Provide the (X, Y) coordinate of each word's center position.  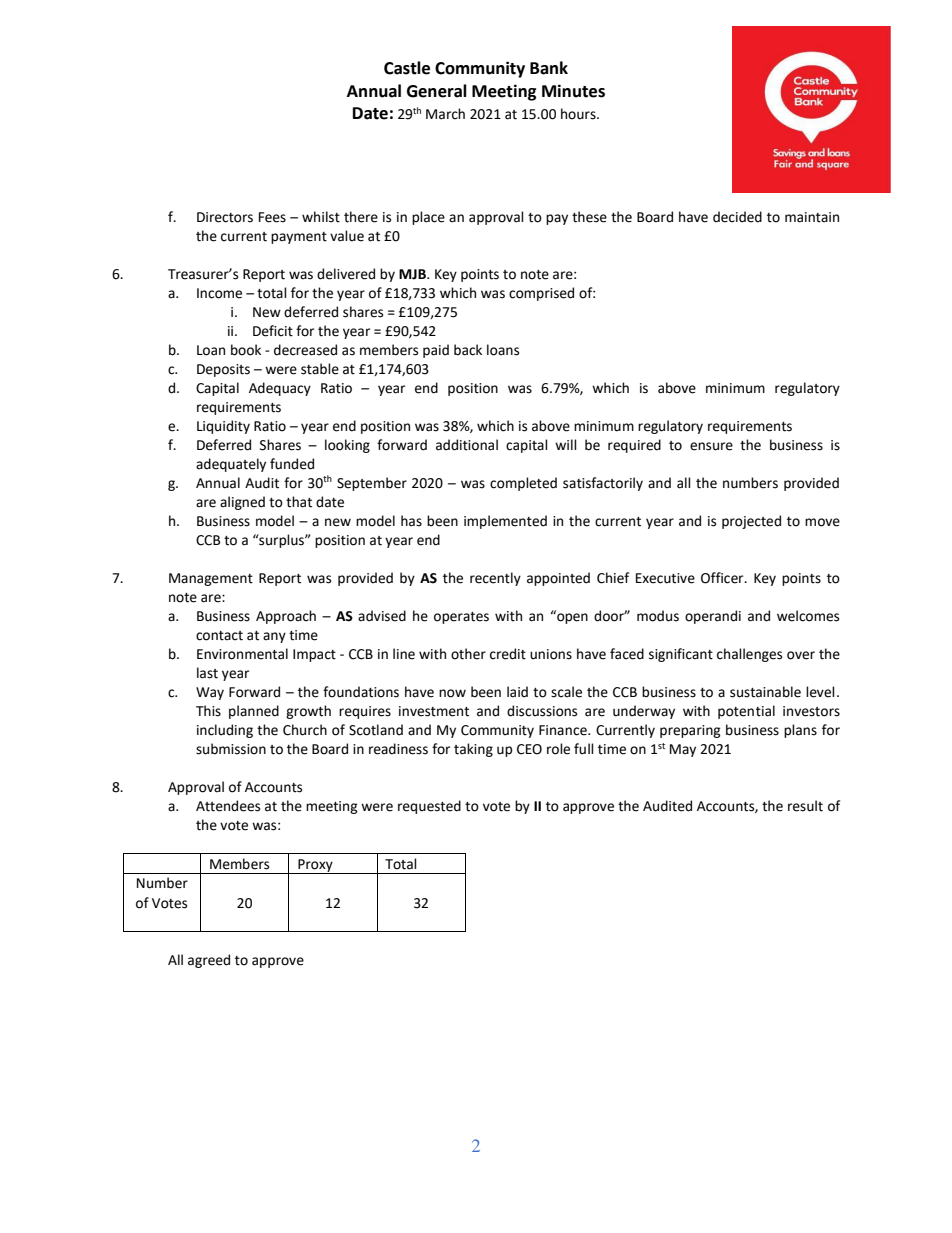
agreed (209, 961)
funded (292, 464)
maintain (812, 217)
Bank (549, 68)
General (437, 91)
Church (305, 730)
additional (467, 445)
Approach (286, 617)
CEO (529, 749)
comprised (541, 294)
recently (495, 579)
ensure (711, 446)
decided (737, 217)
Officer (723, 578)
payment (299, 238)
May (683, 750)
